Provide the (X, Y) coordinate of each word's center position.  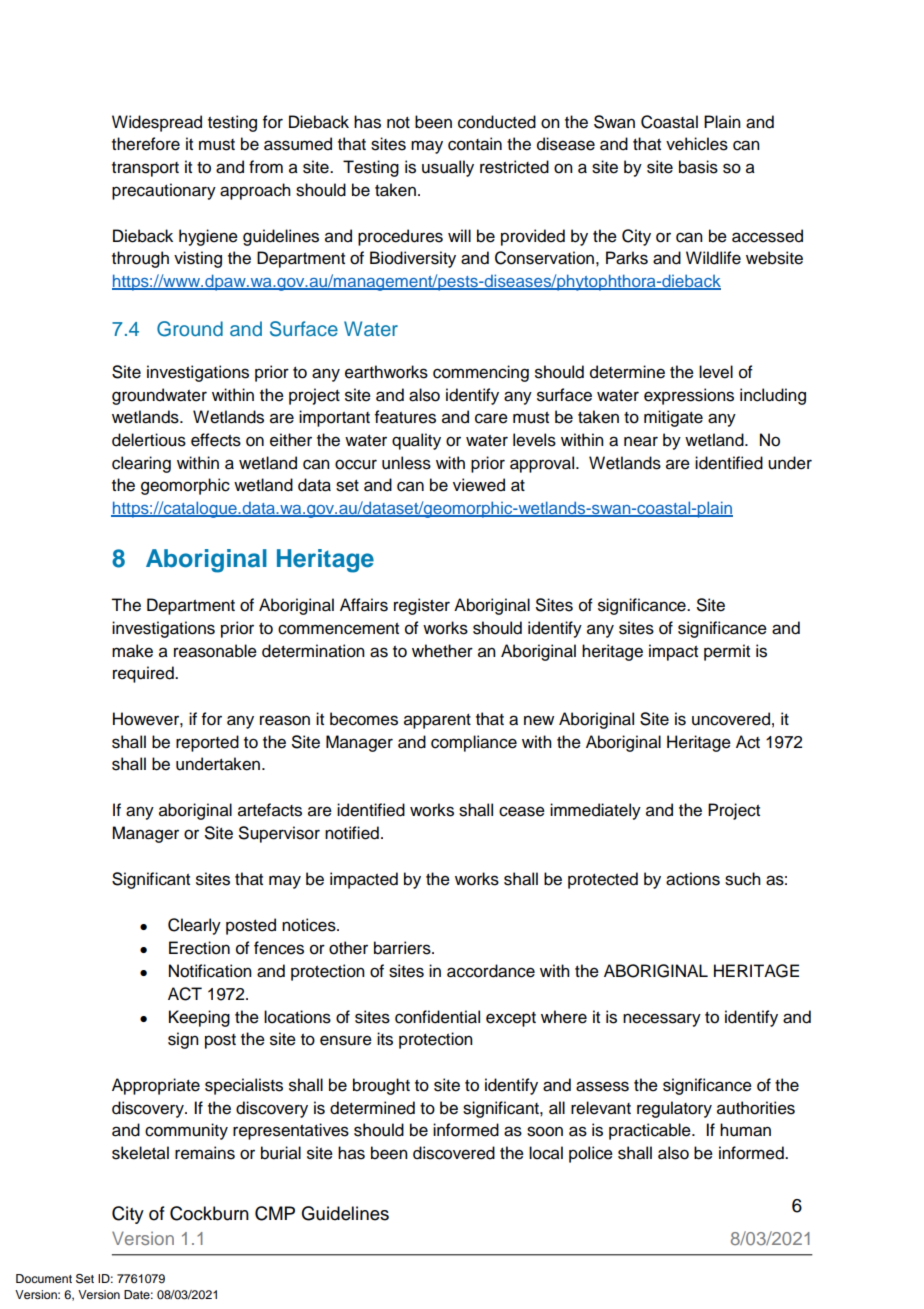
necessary (662, 1020)
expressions (689, 396)
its (385, 1039)
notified (352, 833)
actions (693, 879)
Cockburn (209, 1213)
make (132, 651)
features (405, 417)
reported (207, 743)
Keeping (199, 1018)
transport (145, 169)
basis (698, 167)
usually (448, 168)
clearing (141, 464)
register (422, 606)
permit (727, 652)
